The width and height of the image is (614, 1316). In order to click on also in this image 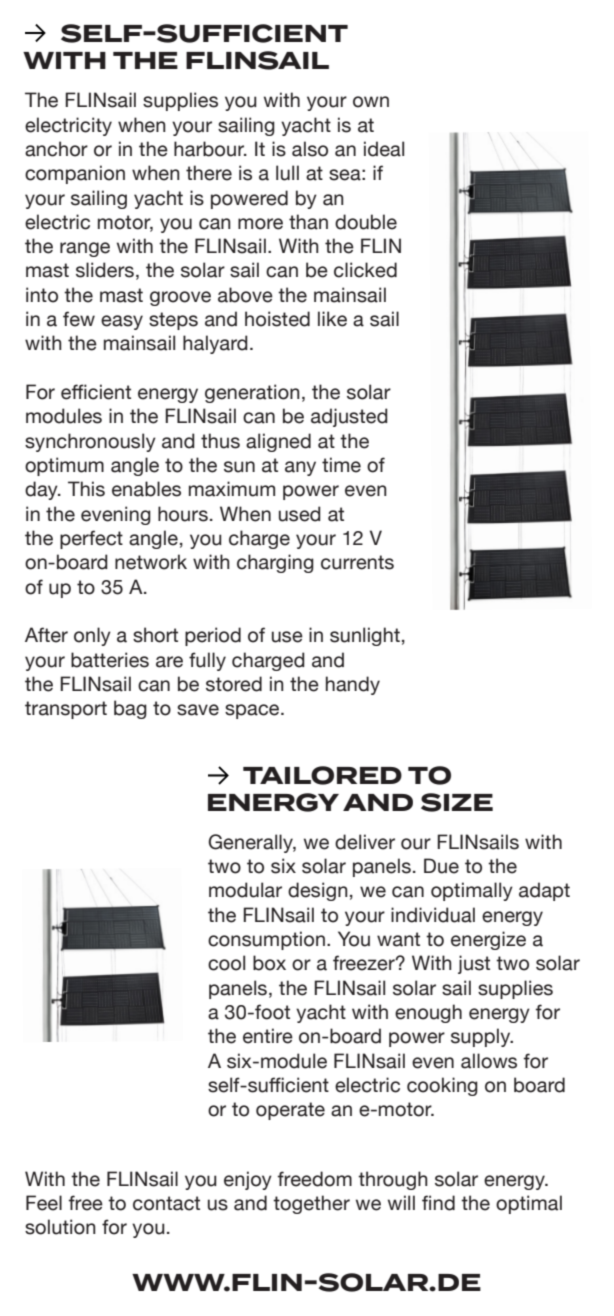, I will do `click(310, 149)`.
